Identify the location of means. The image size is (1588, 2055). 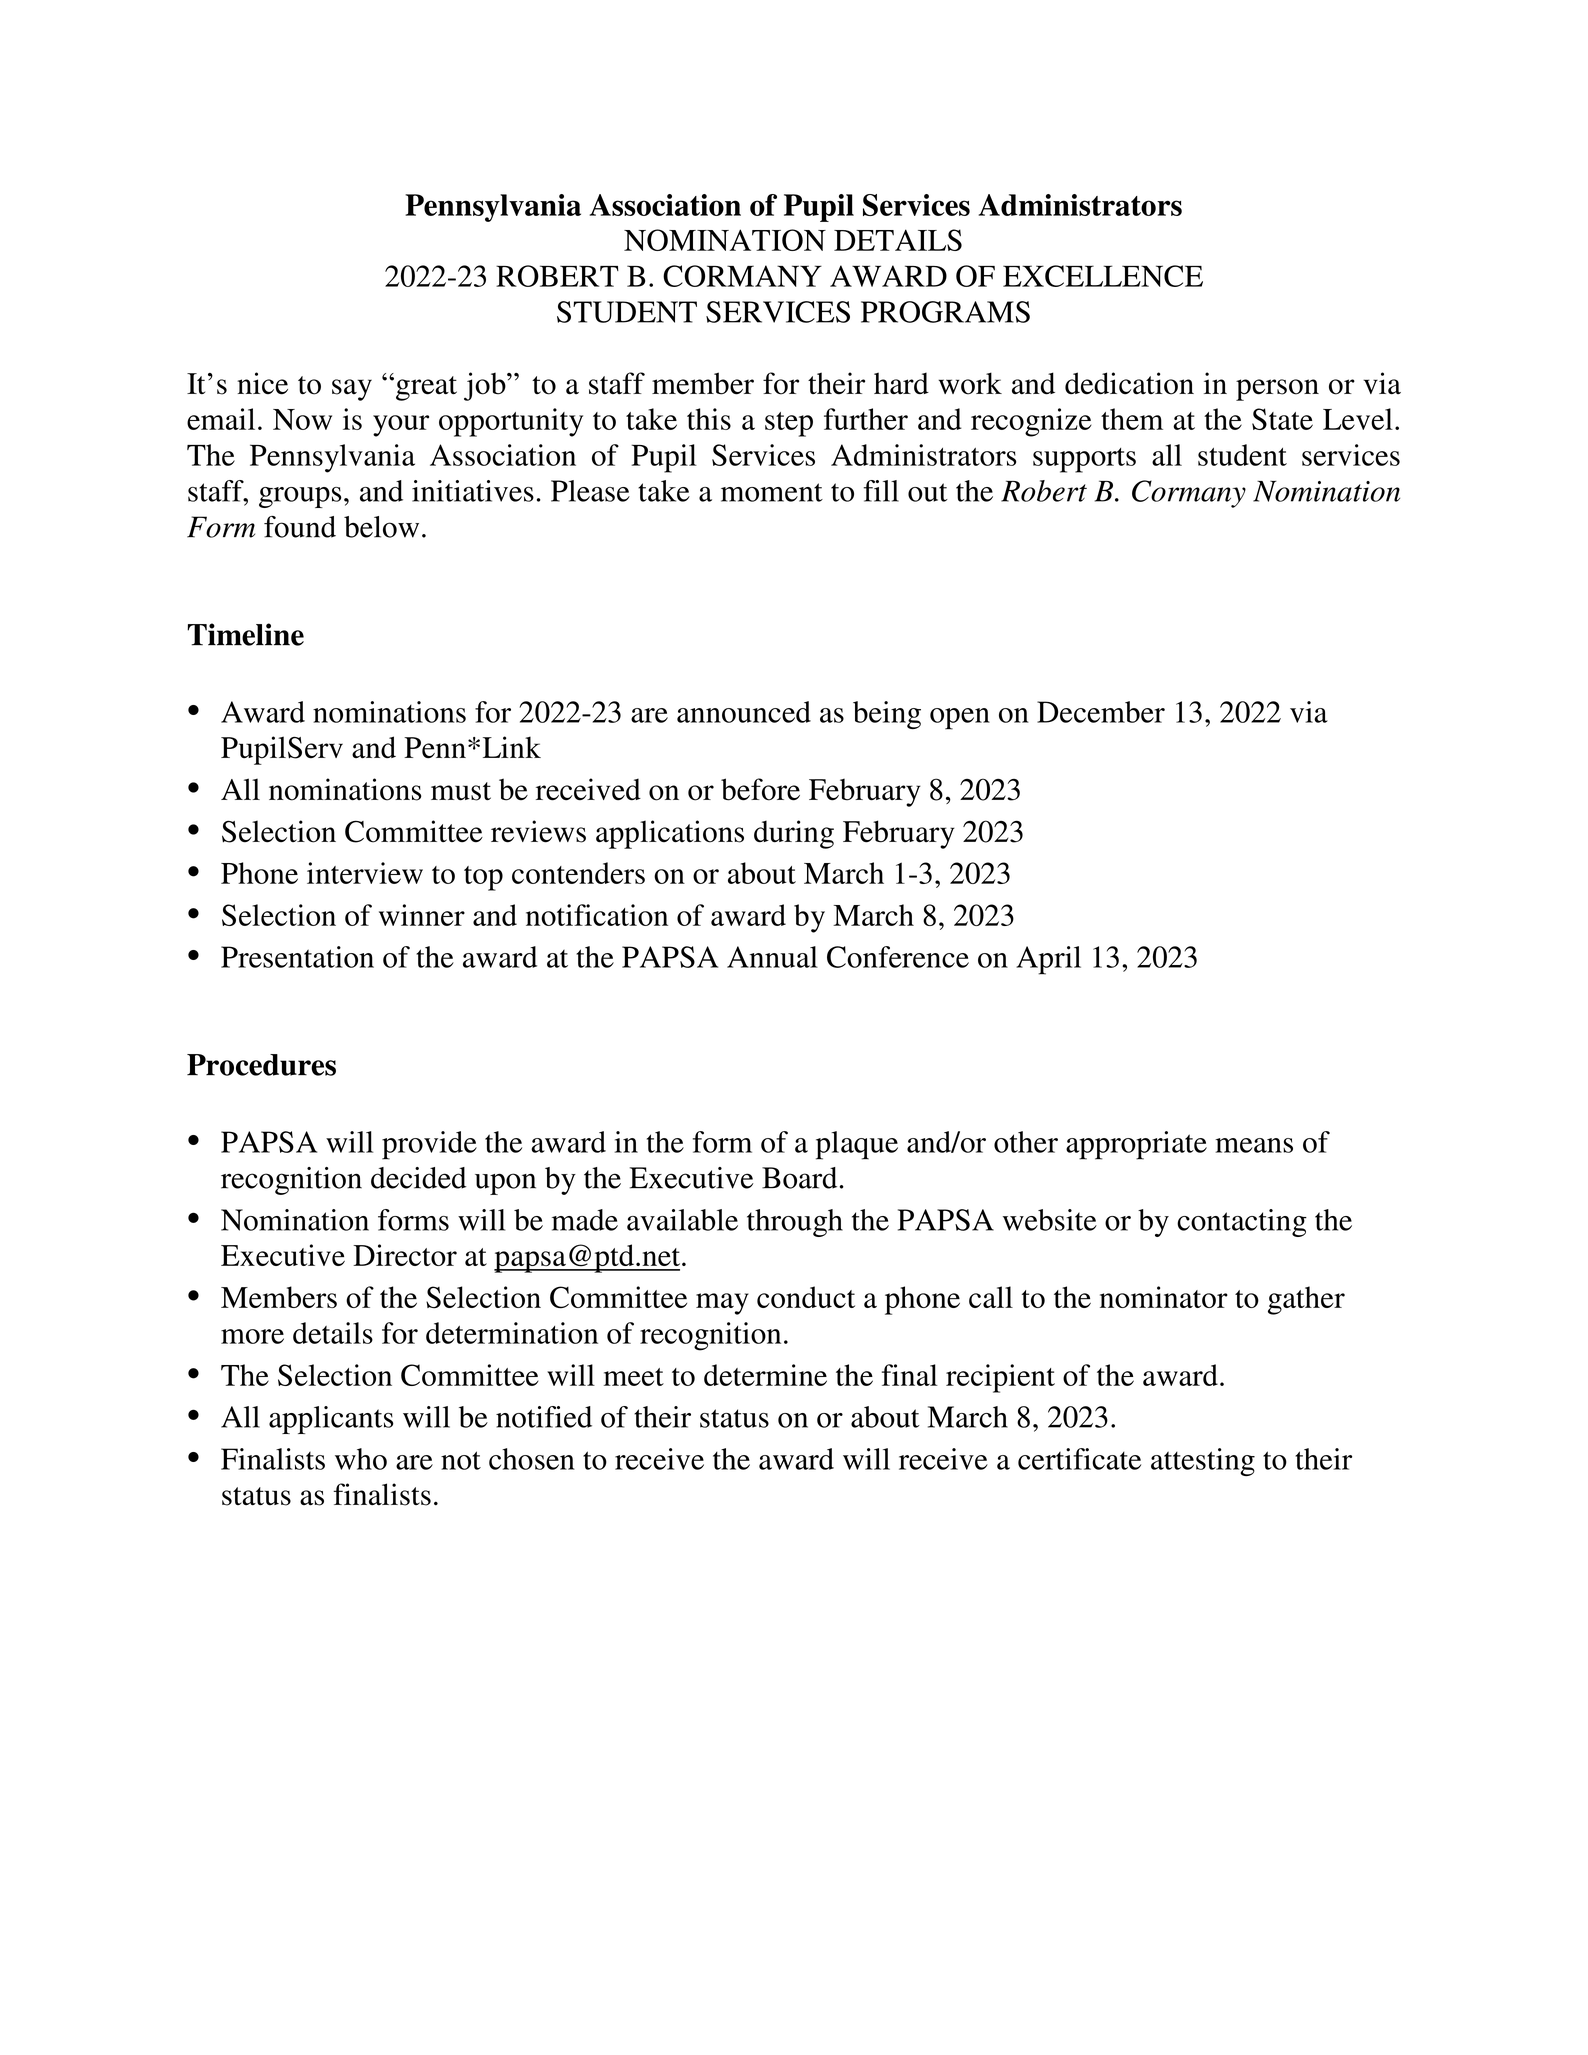
(1254, 1145).
